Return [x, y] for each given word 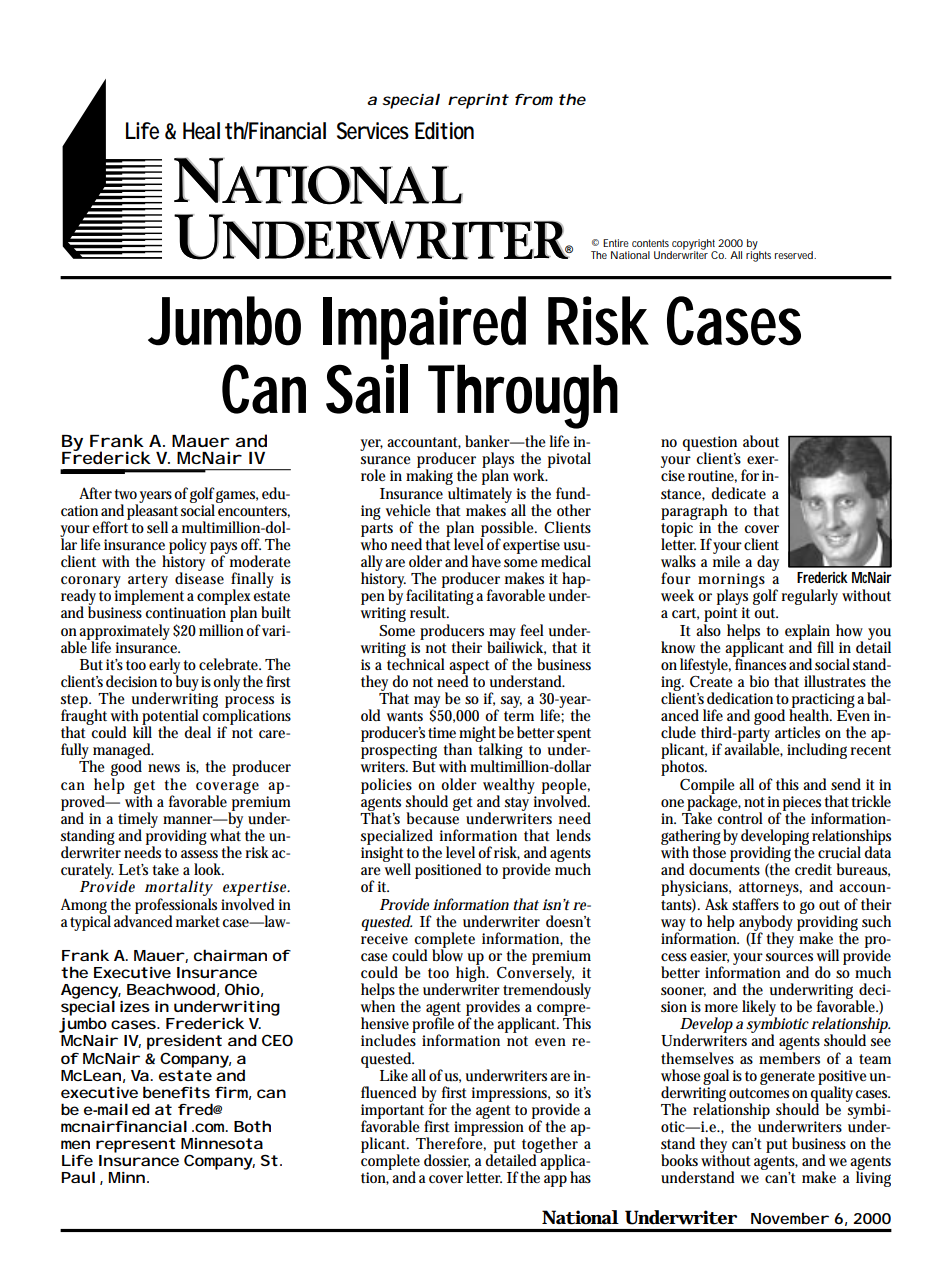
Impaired [424, 328]
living [873, 1178]
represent [136, 1145]
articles [797, 732]
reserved [795, 255]
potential [170, 718]
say [511, 702]
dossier [447, 1161]
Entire [616, 243]
